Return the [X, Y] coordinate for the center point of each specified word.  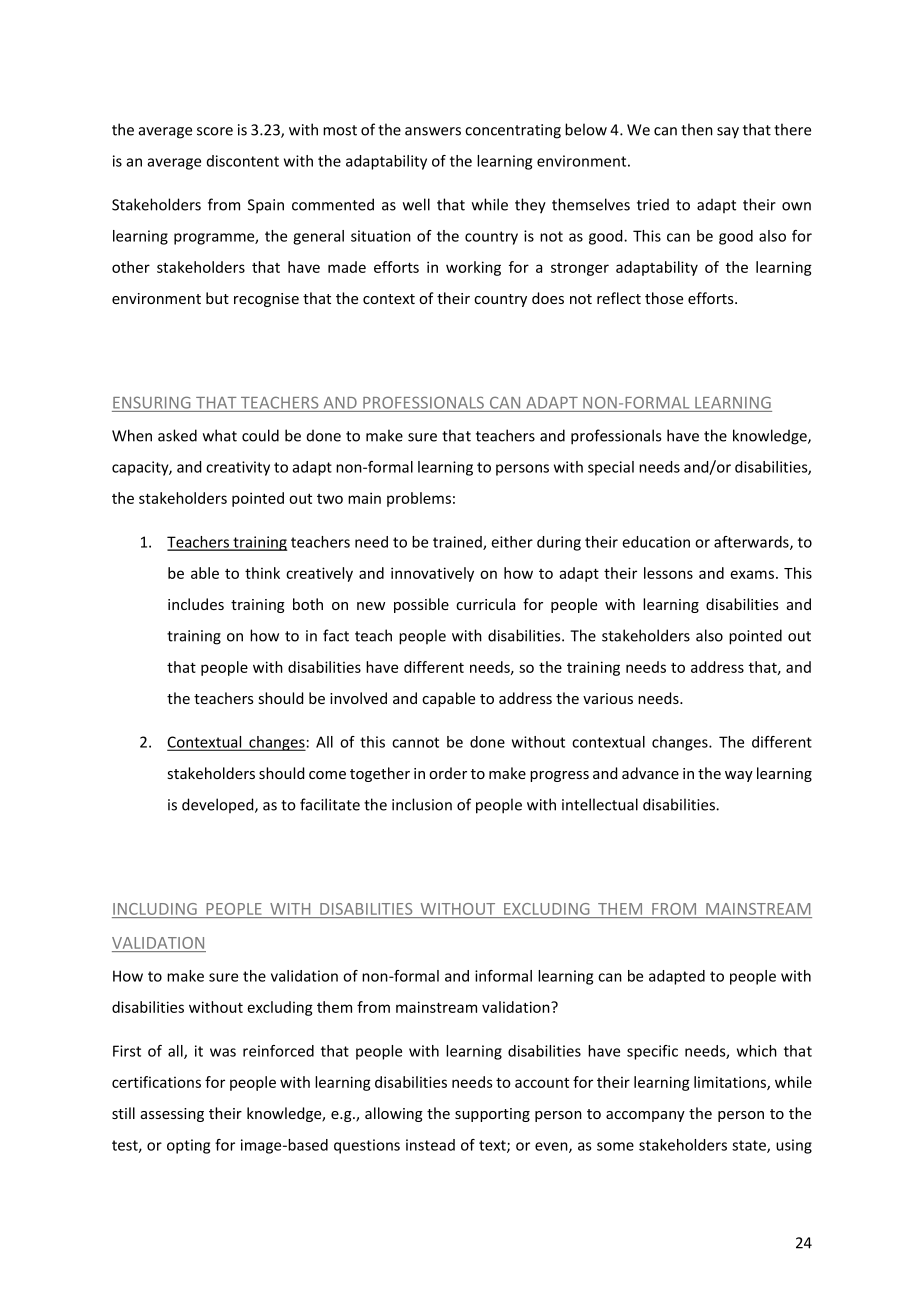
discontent [243, 161]
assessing [172, 1115]
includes [196, 604]
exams [753, 574]
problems [419, 499]
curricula [485, 604]
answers [433, 131]
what [220, 435]
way [739, 776]
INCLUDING [155, 909]
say [728, 133]
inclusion [422, 804]
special [611, 468]
